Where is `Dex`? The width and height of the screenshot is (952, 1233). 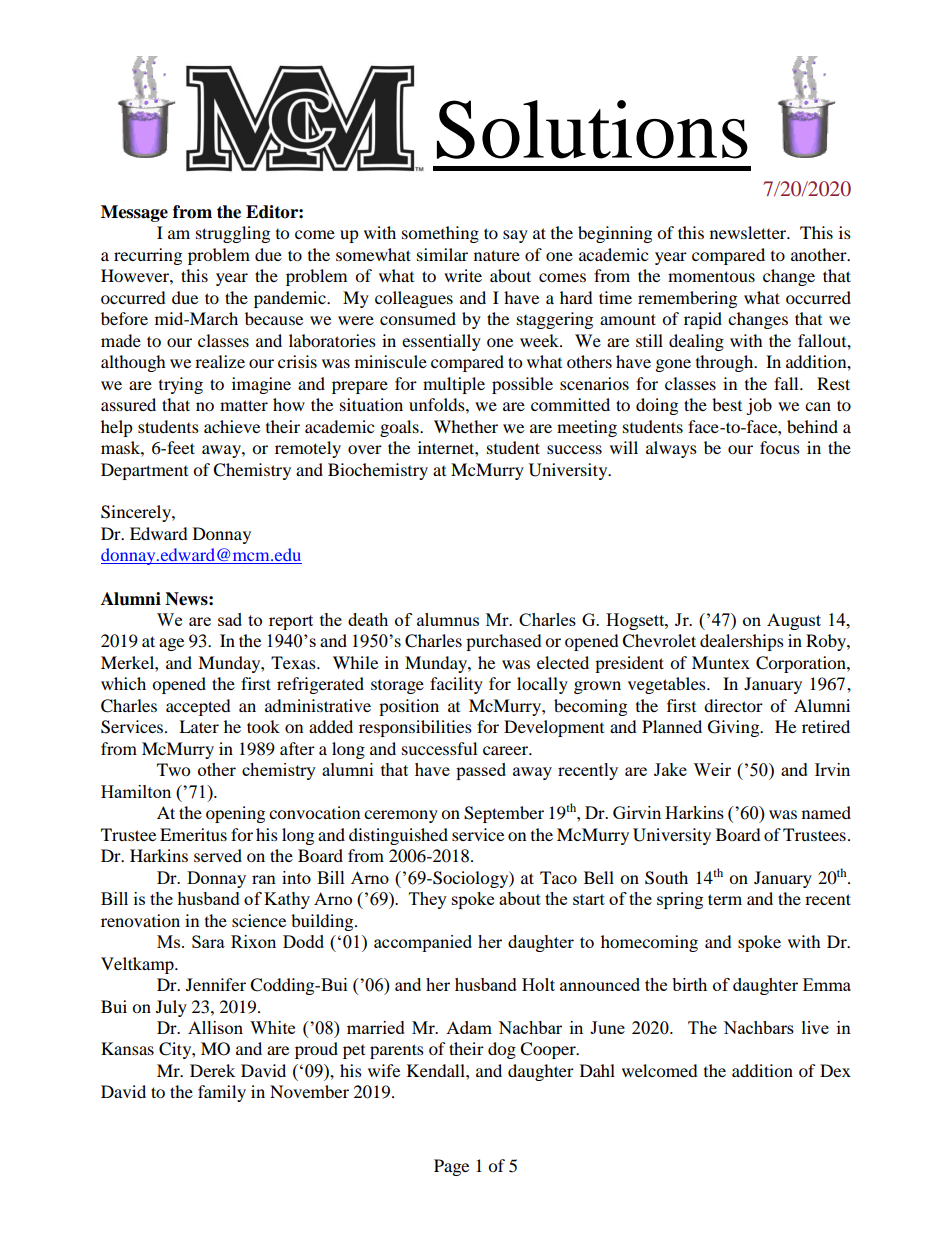
Dex is located at coordinates (835, 1070).
